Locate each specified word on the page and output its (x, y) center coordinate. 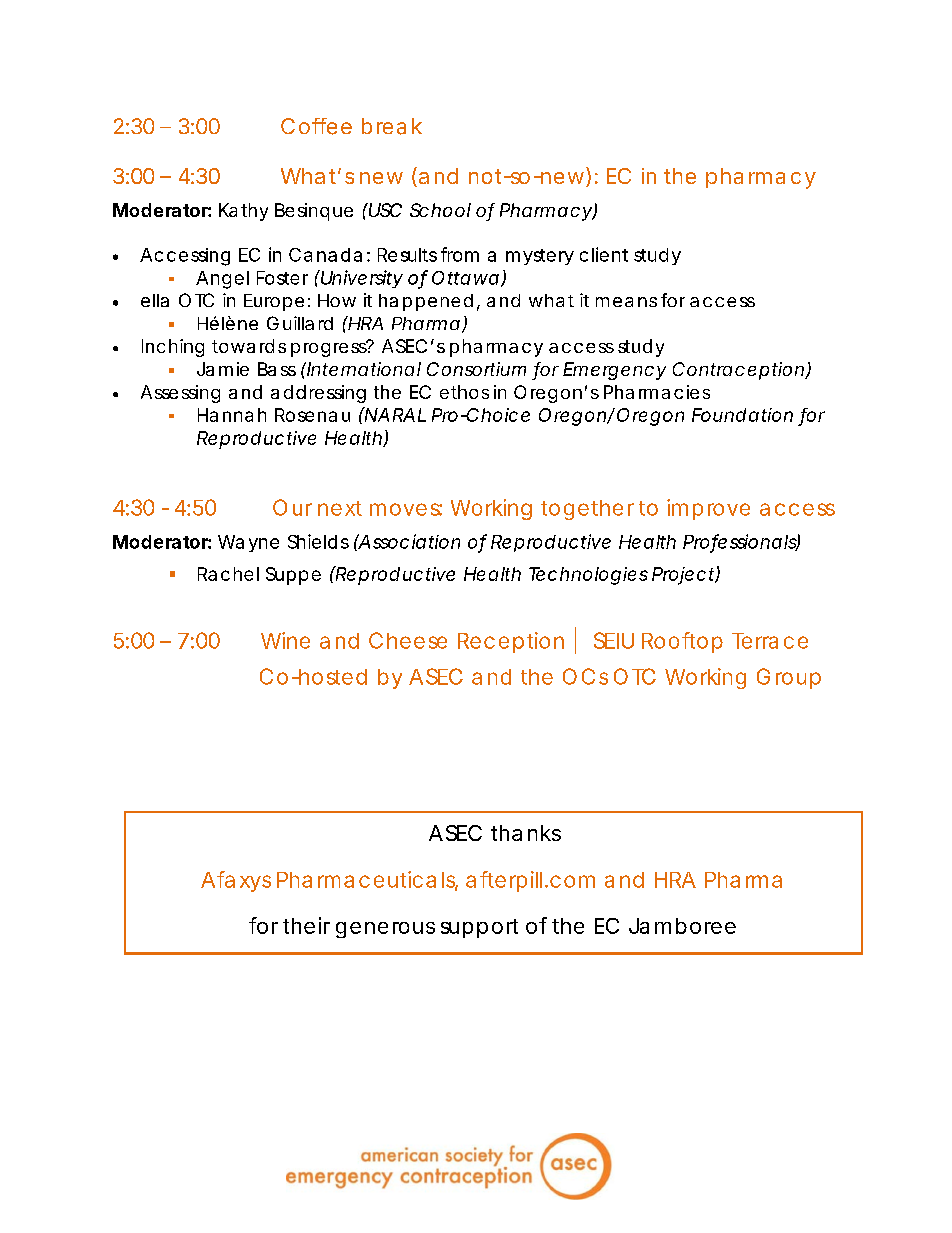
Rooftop (682, 642)
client (604, 254)
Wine (285, 640)
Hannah (232, 415)
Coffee (316, 126)
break (392, 126)
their (306, 925)
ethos (464, 392)
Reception (511, 642)
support (479, 928)
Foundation (742, 415)
